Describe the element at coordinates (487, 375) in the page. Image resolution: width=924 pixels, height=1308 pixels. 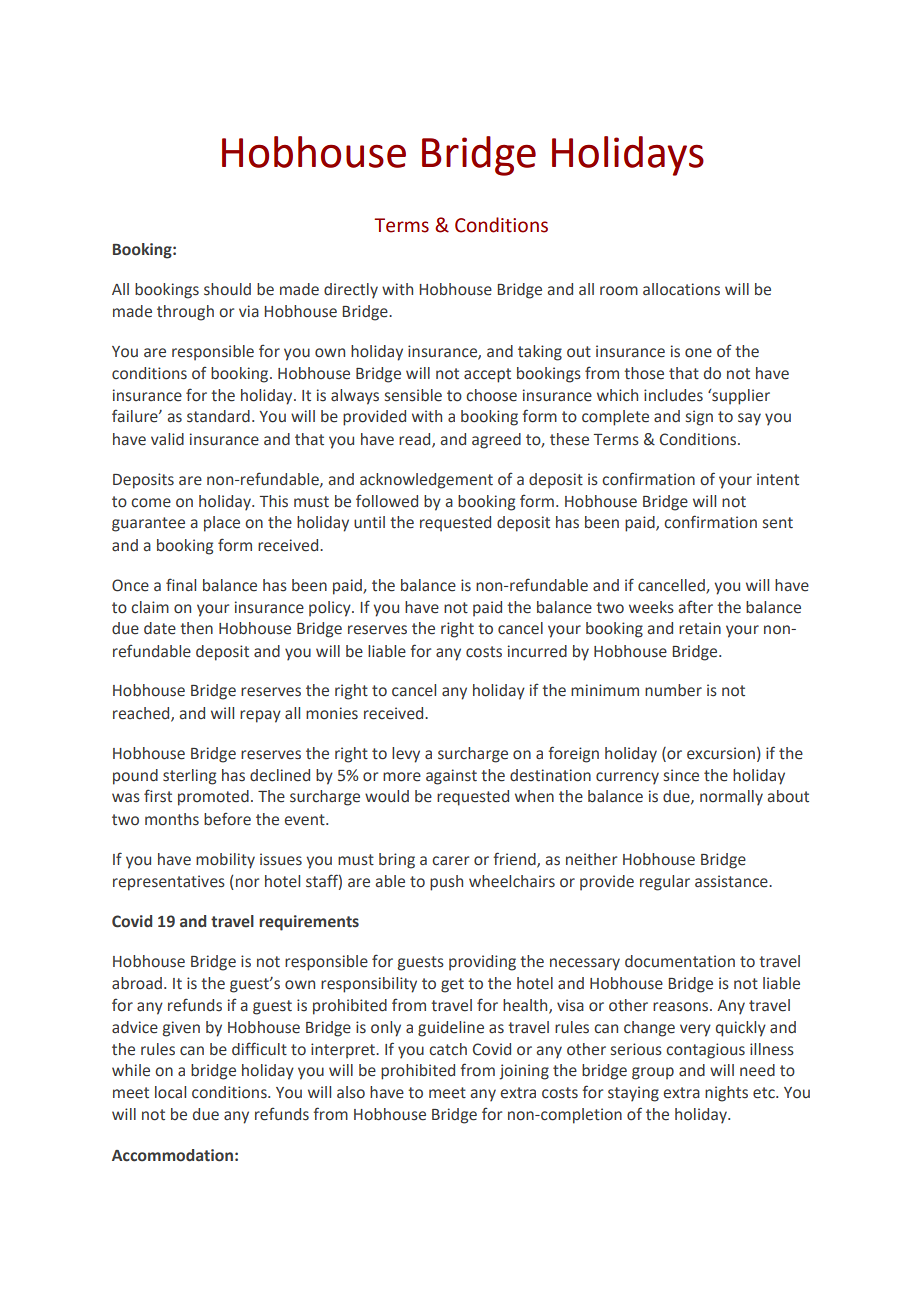
I see `accept` at that location.
